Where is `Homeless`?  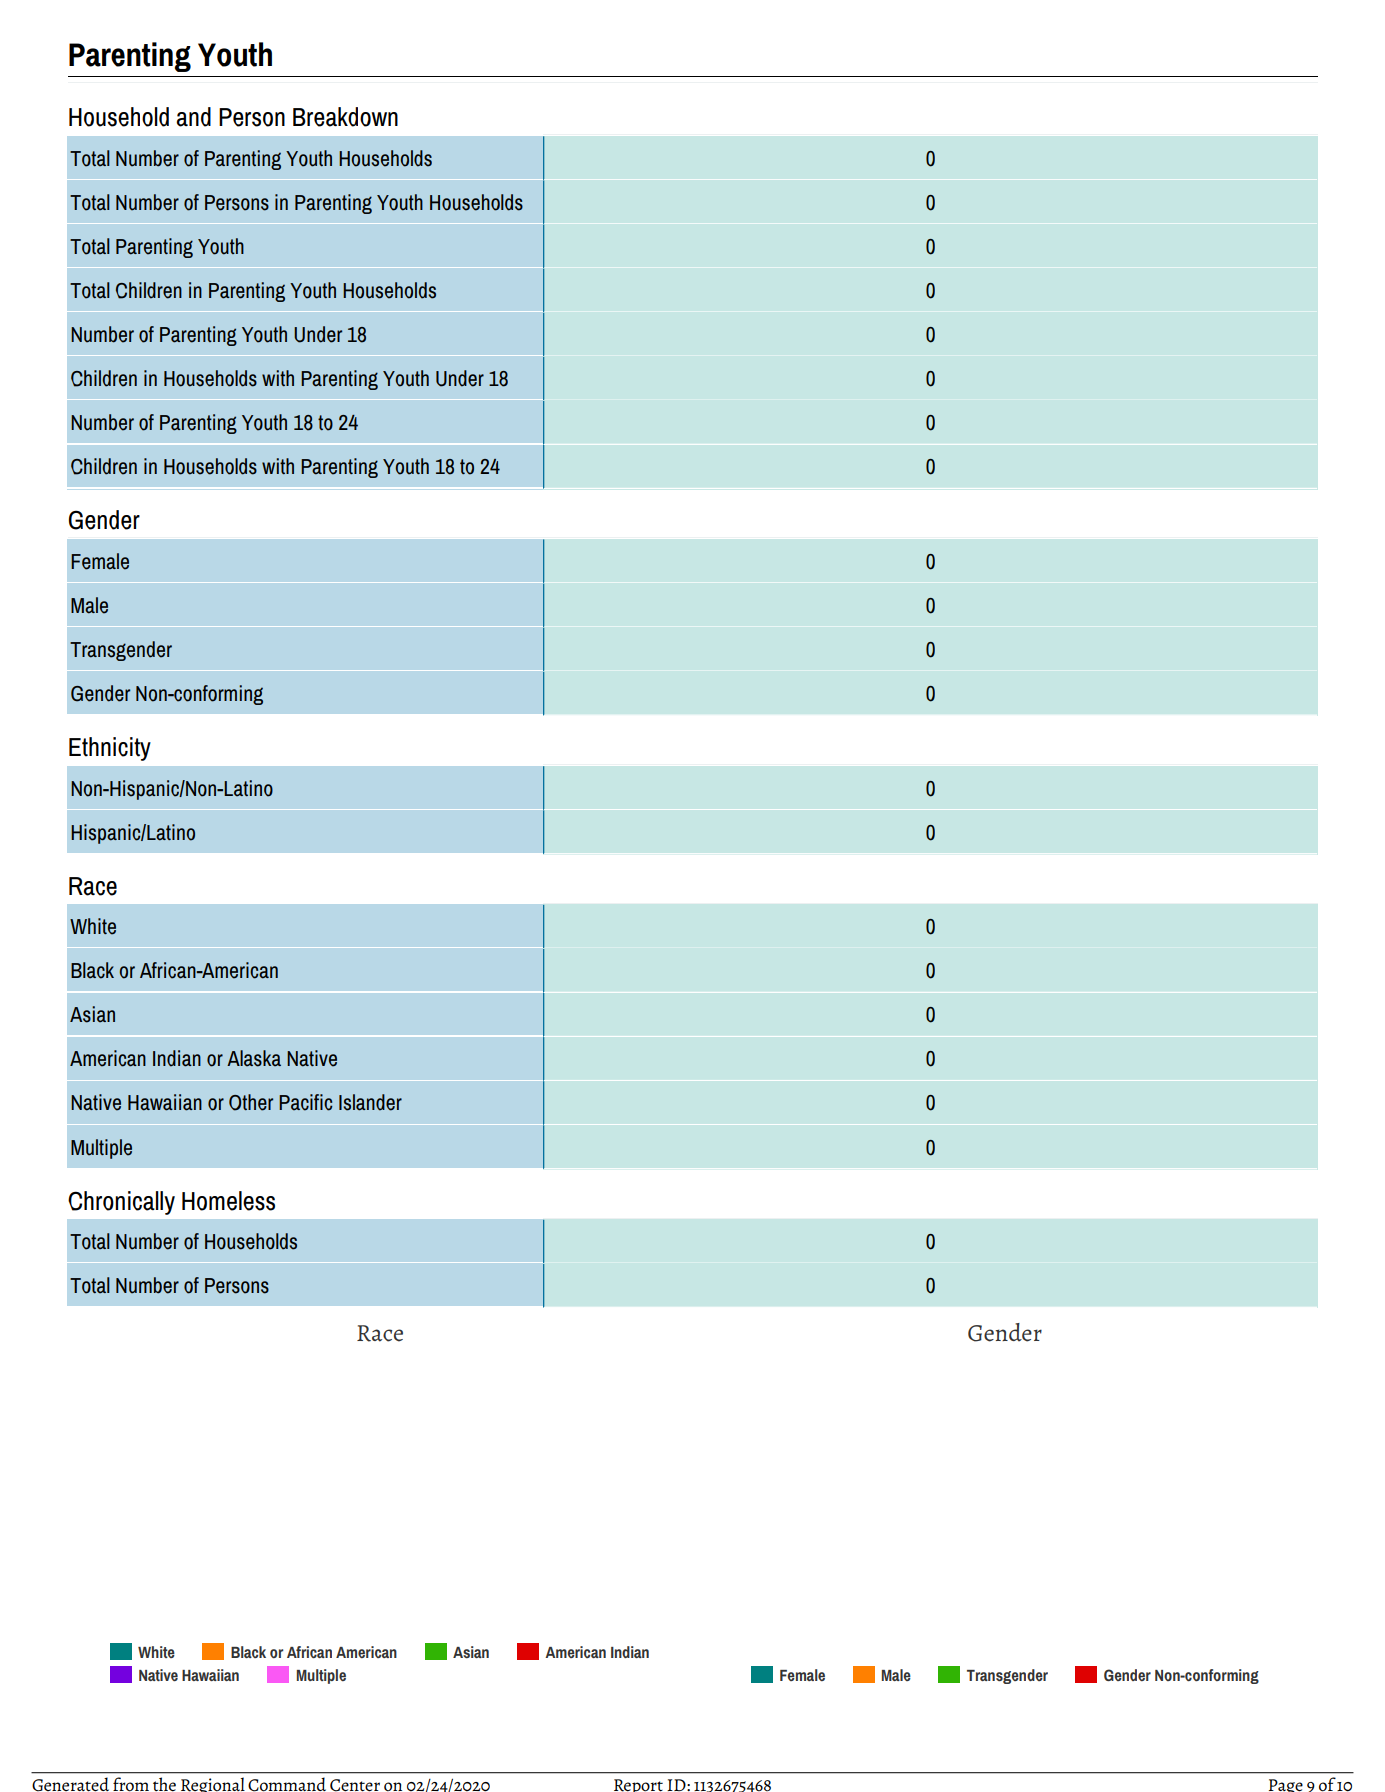
Homeless is located at coordinates (228, 1201).
